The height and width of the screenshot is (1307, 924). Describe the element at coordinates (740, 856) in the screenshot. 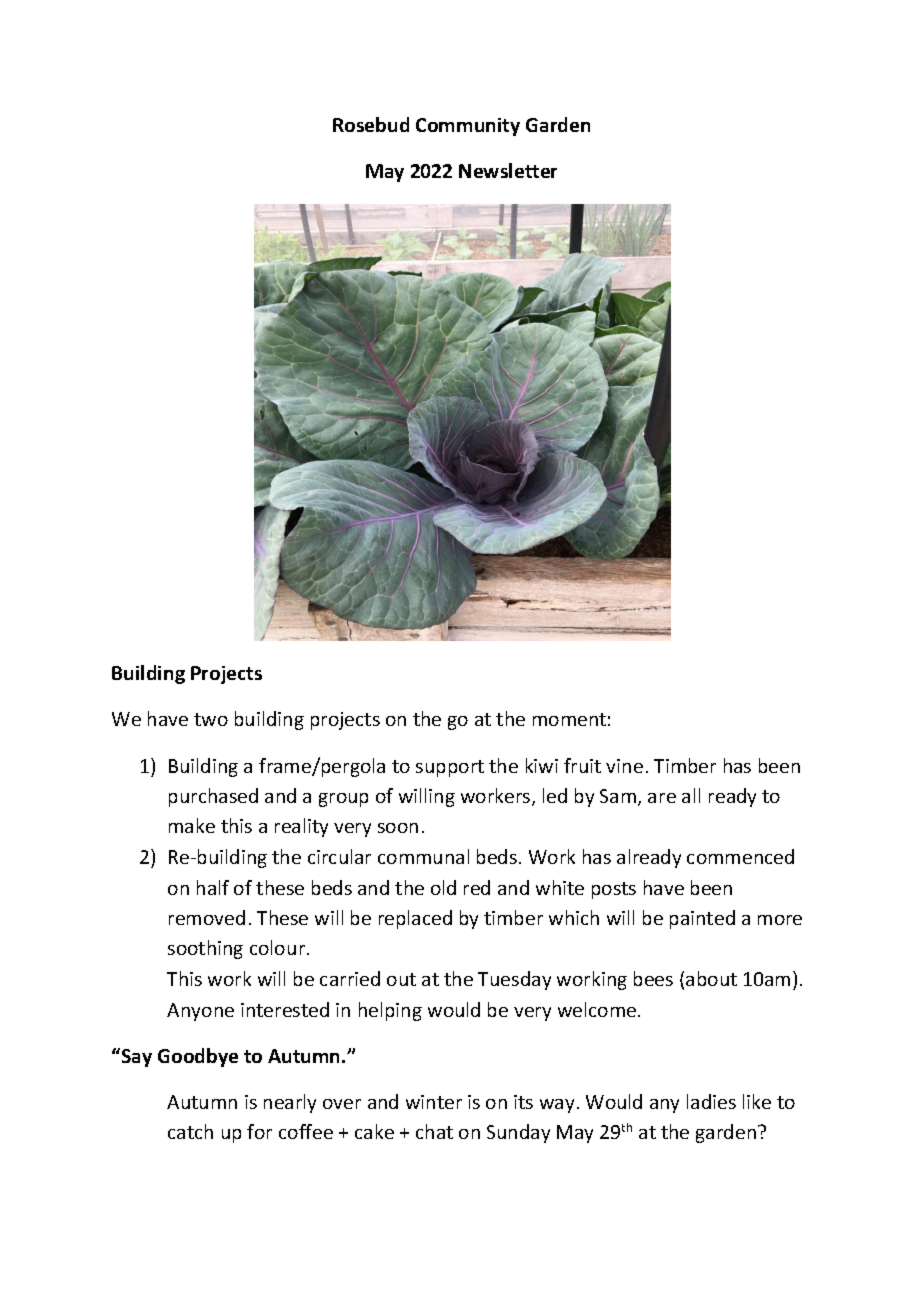

I see `commenced` at that location.
